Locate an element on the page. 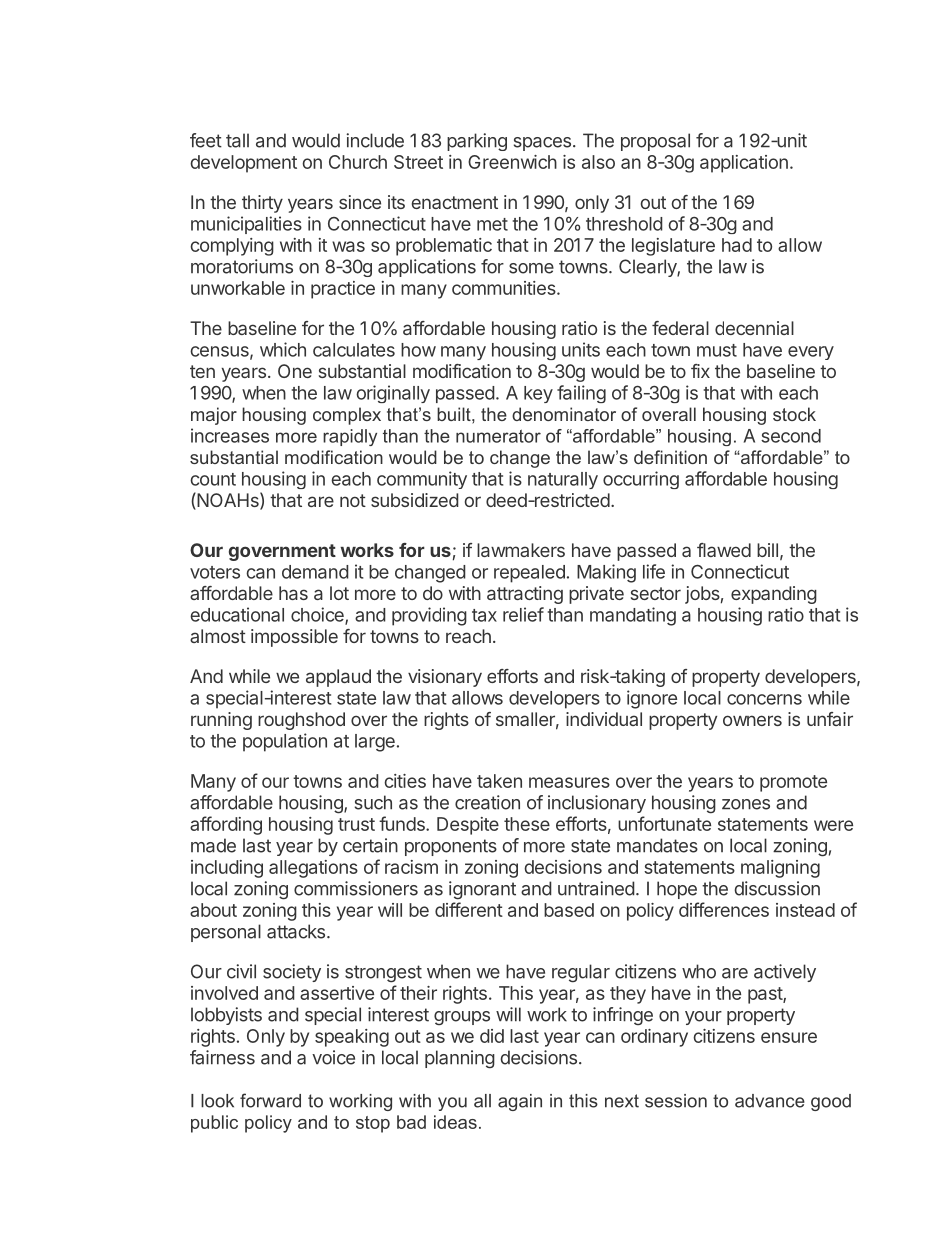 This document has width=952, height=1233. had is located at coordinates (737, 245).
